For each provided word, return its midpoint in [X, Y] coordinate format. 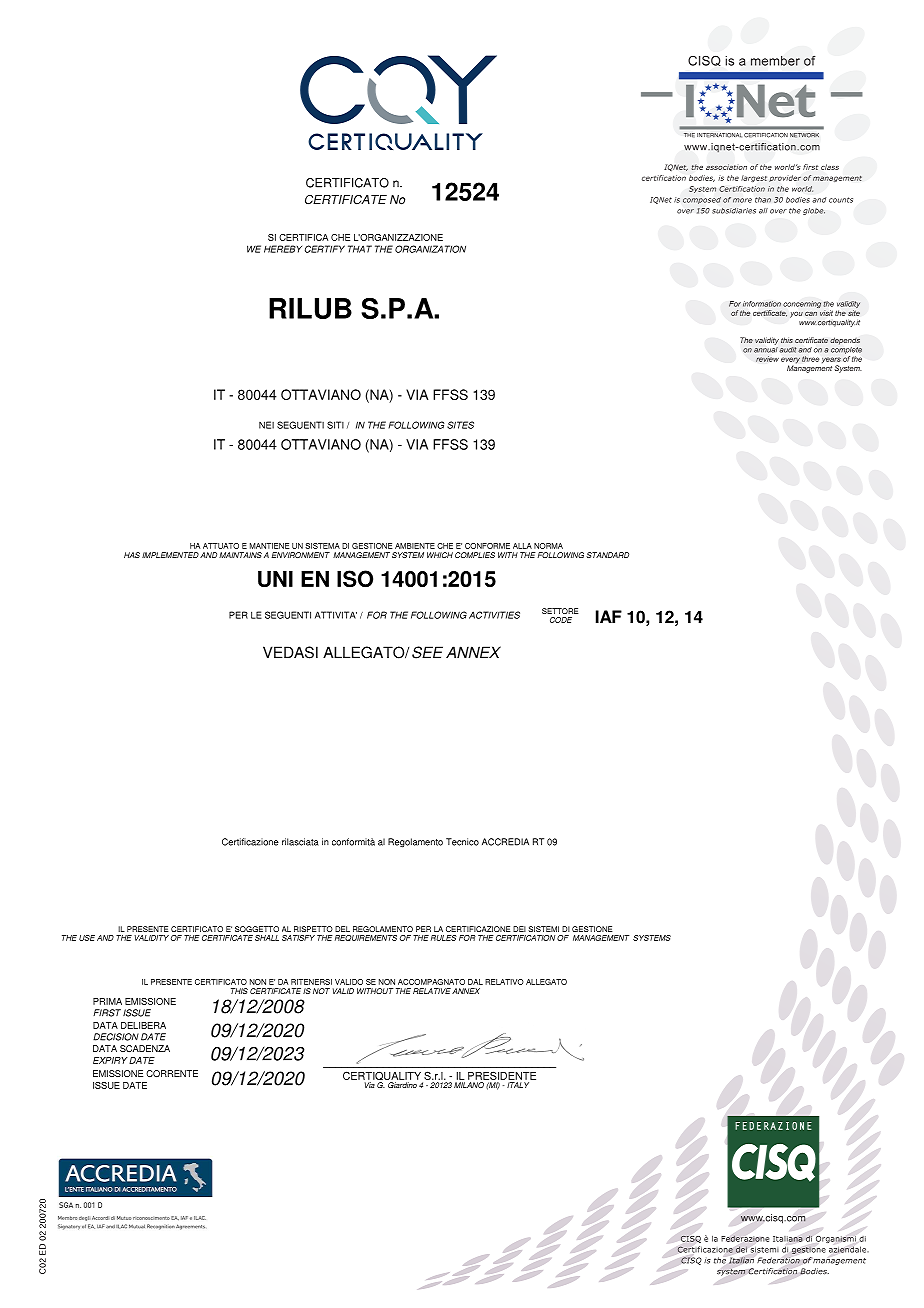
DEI [519, 929]
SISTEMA [322, 546]
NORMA [548, 546]
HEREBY [283, 249]
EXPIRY [110, 1060]
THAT [360, 249]
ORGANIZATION [430, 249]
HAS [132, 555]
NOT [321, 991]
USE [87, 938]
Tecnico [462, 842]
